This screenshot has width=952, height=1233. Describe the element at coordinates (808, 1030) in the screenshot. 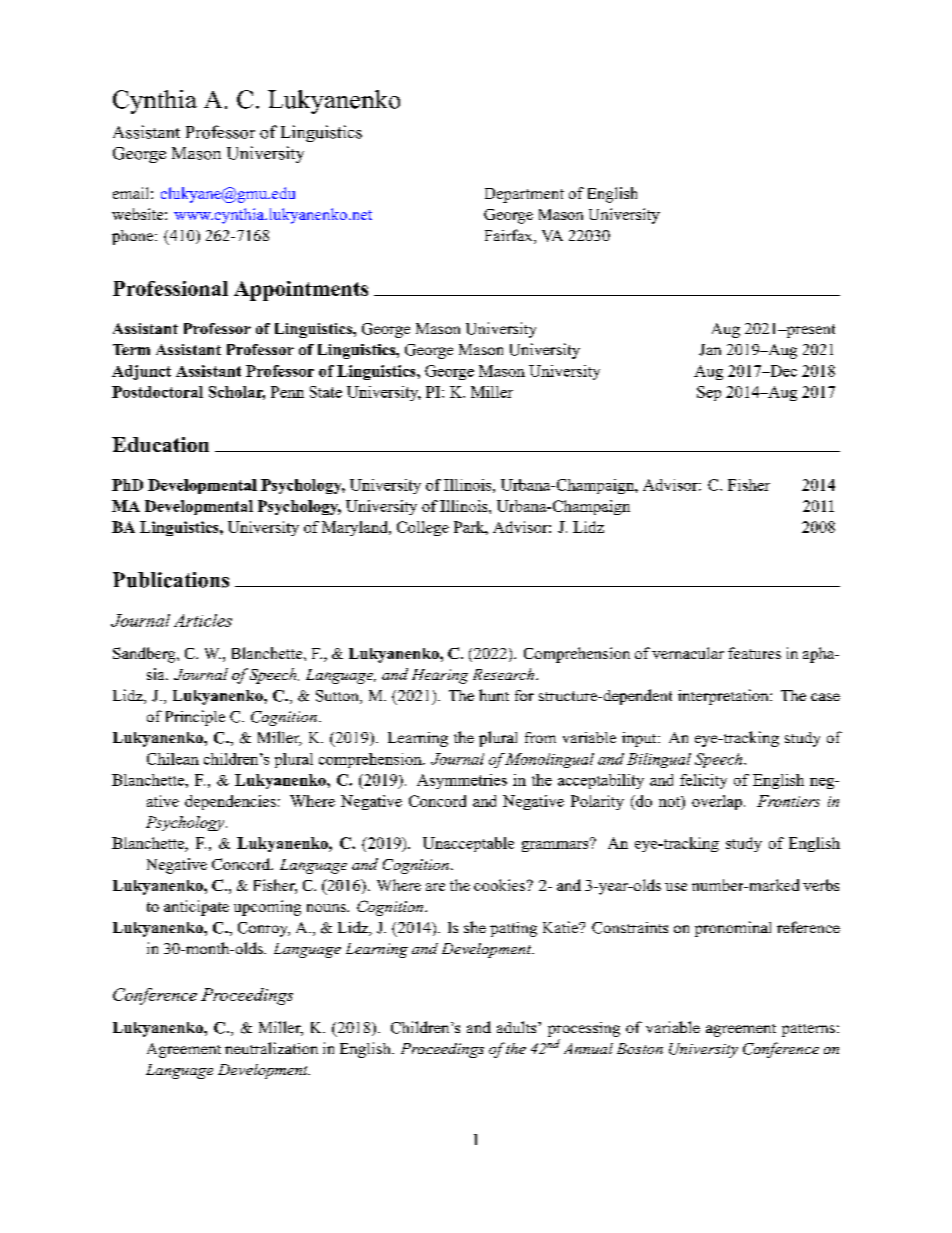

I see `patterns` at that location.
